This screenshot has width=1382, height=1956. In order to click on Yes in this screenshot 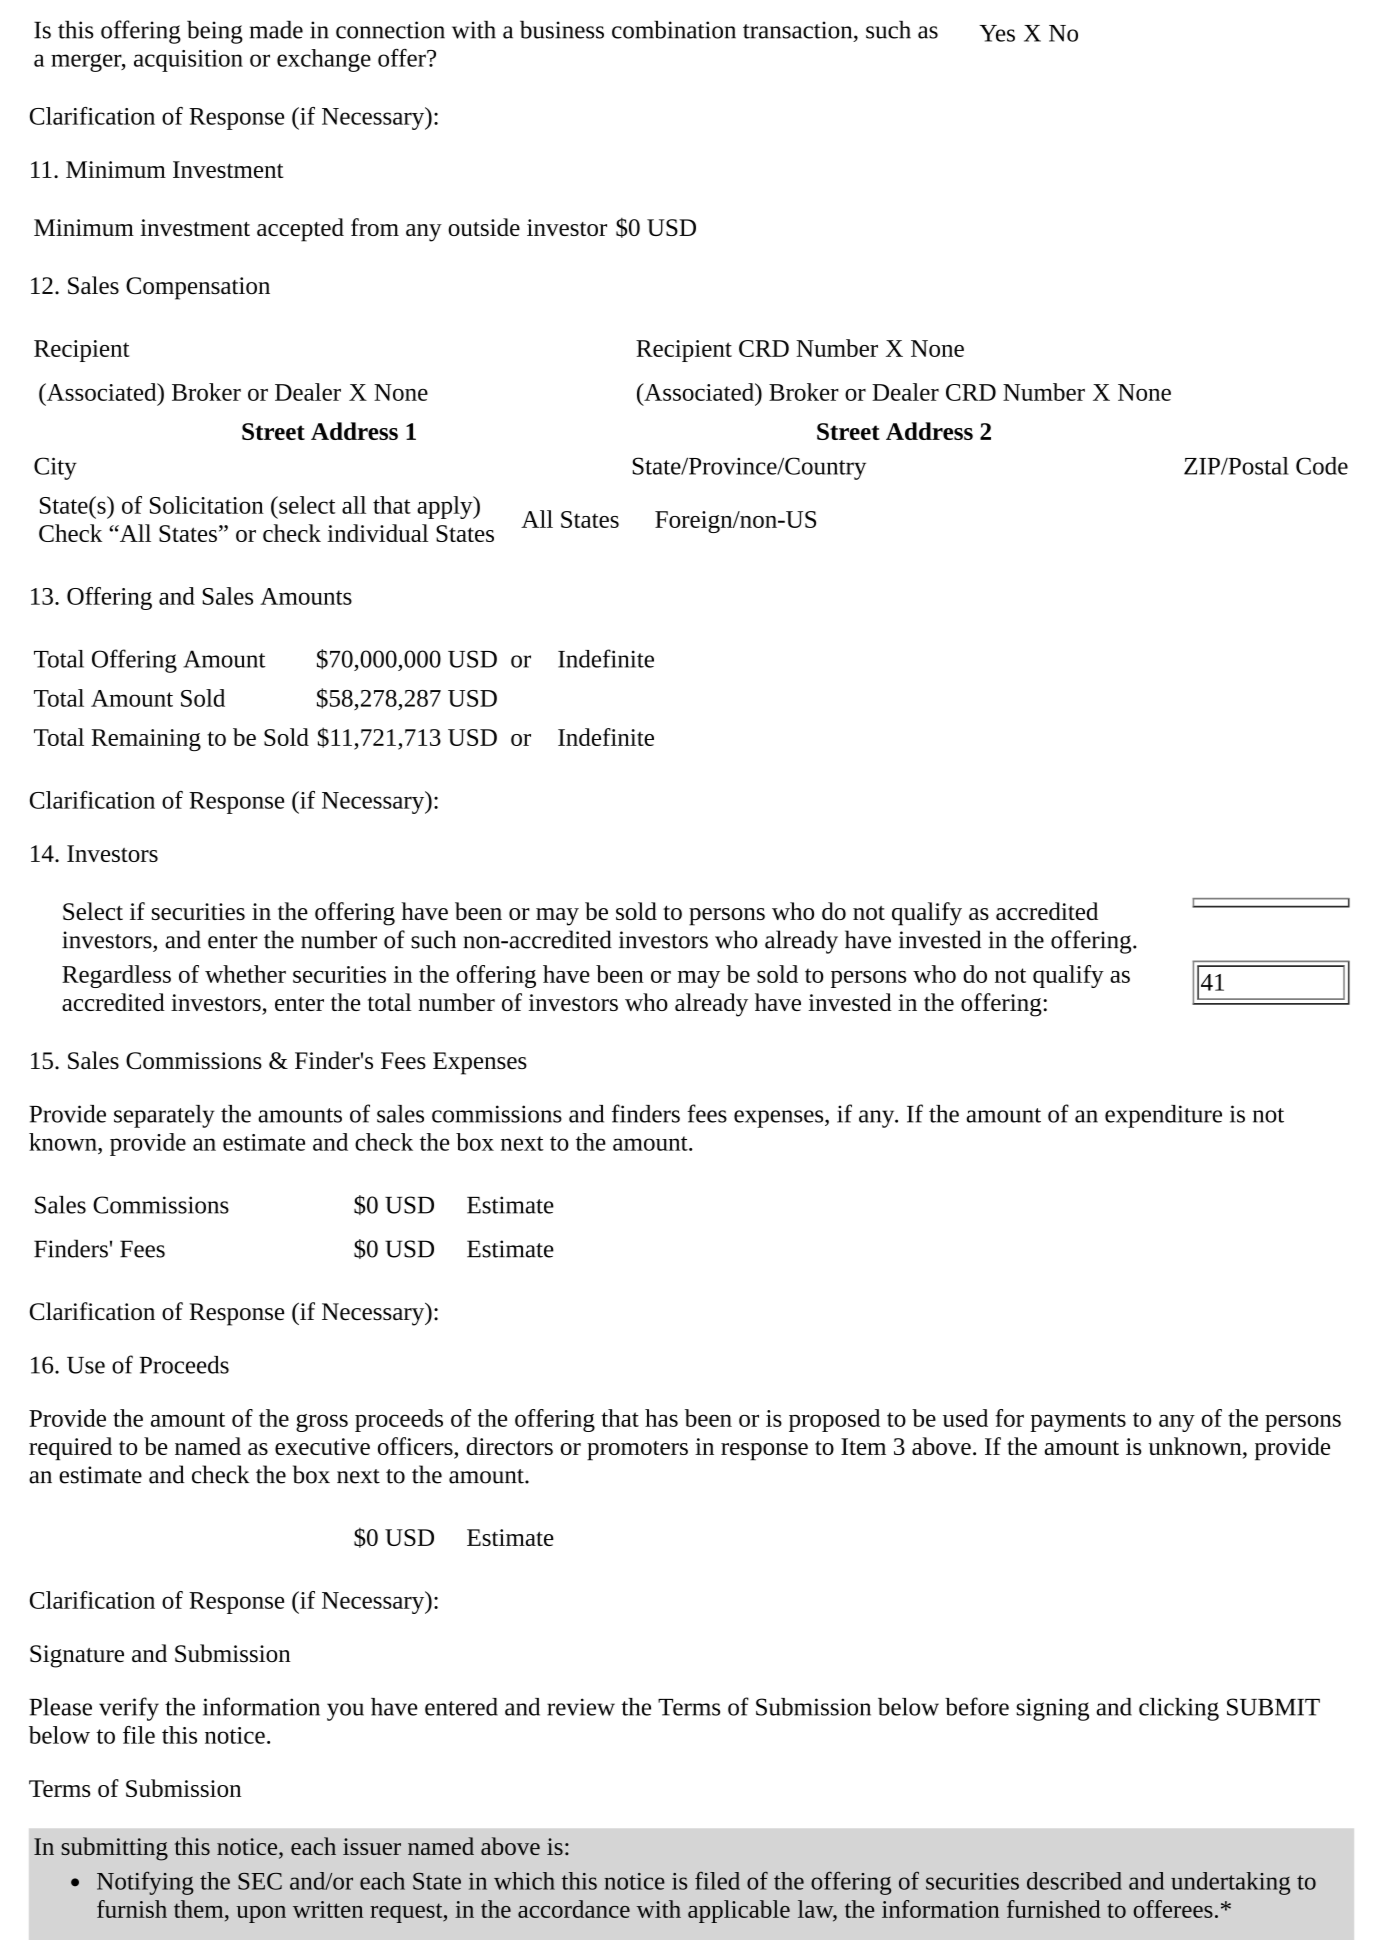, I will do `click(997, 33)`.
